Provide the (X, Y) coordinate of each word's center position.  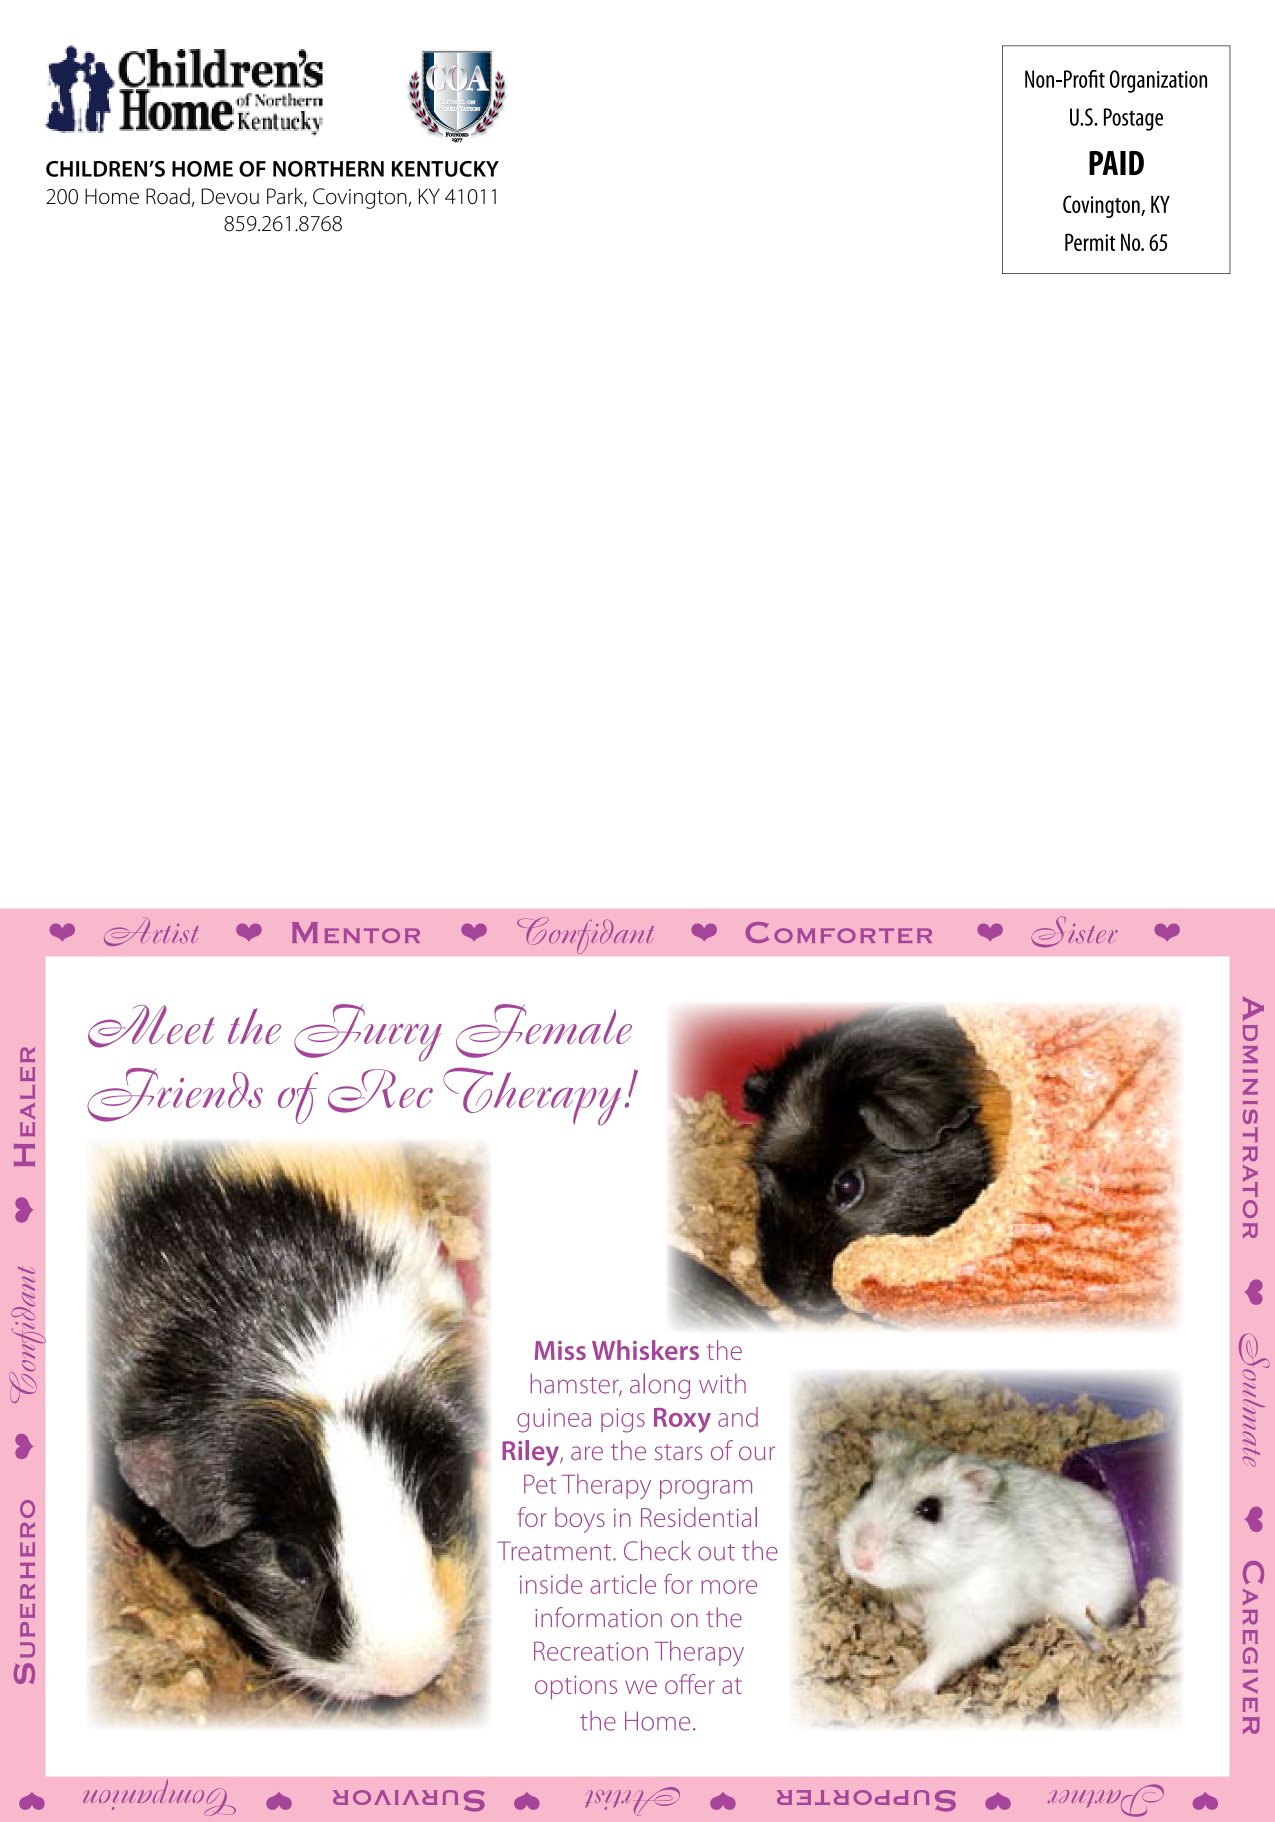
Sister (1075, 932)
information (598, 1617)
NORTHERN (328, 169)
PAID (1116, 163)
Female (544, 1031)
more (729, 1587)
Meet (151, 1026)
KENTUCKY (445, 169)
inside (551, 1584)
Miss (560, 1350)
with (722, 1383)
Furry (368, 1033)
